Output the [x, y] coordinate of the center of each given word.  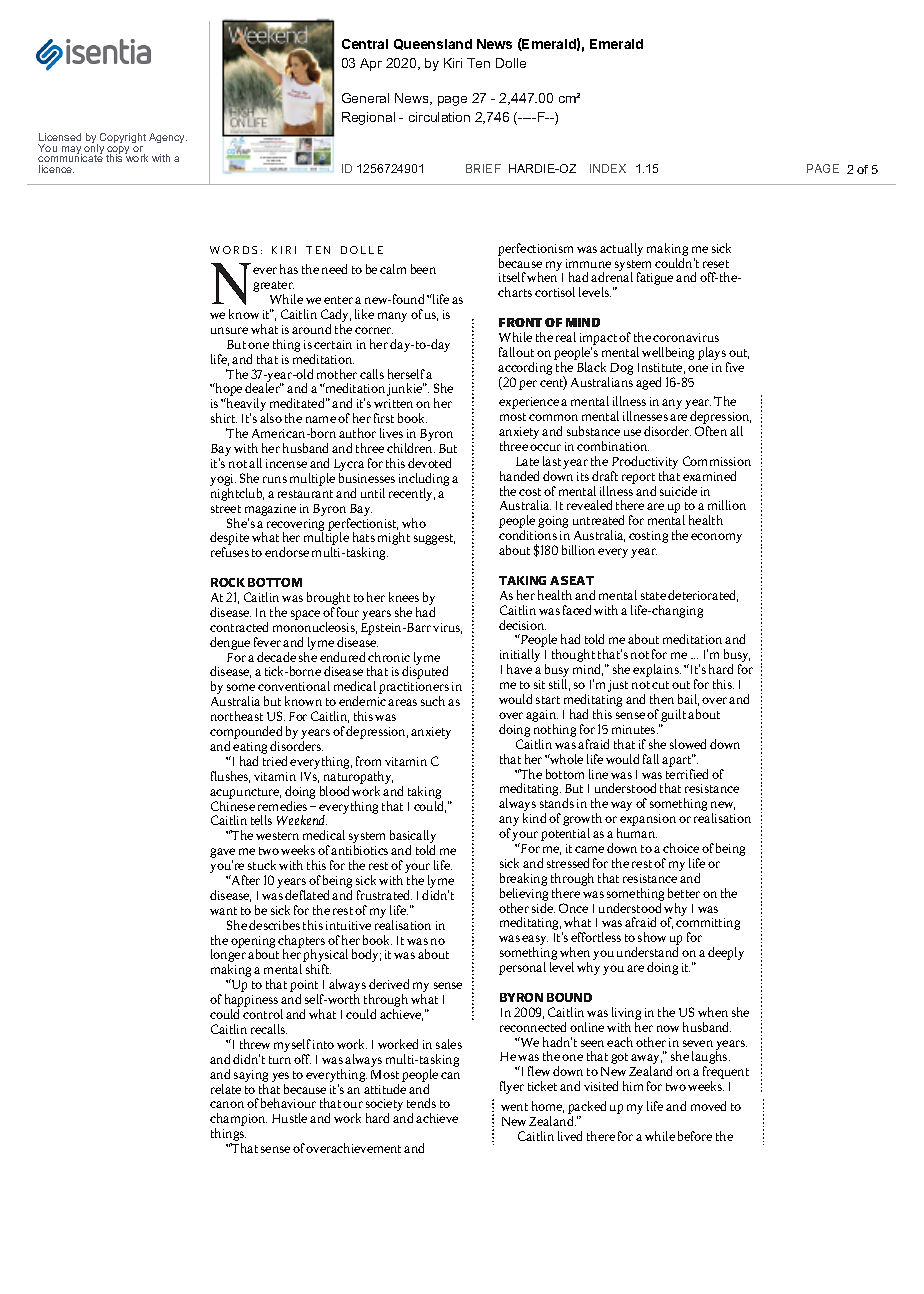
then [662, 699]
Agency [168, 138]
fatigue [655, 278]
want [223, 911]
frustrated [384, 895]
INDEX [608, 168]
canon [227, 1104]
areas [402, 702]
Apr [371, 64]
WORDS [233, 250]
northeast [237, 716]
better [684, 893]
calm [393, 269]
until [373, 493]
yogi [223, 481]
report [638, 478]
